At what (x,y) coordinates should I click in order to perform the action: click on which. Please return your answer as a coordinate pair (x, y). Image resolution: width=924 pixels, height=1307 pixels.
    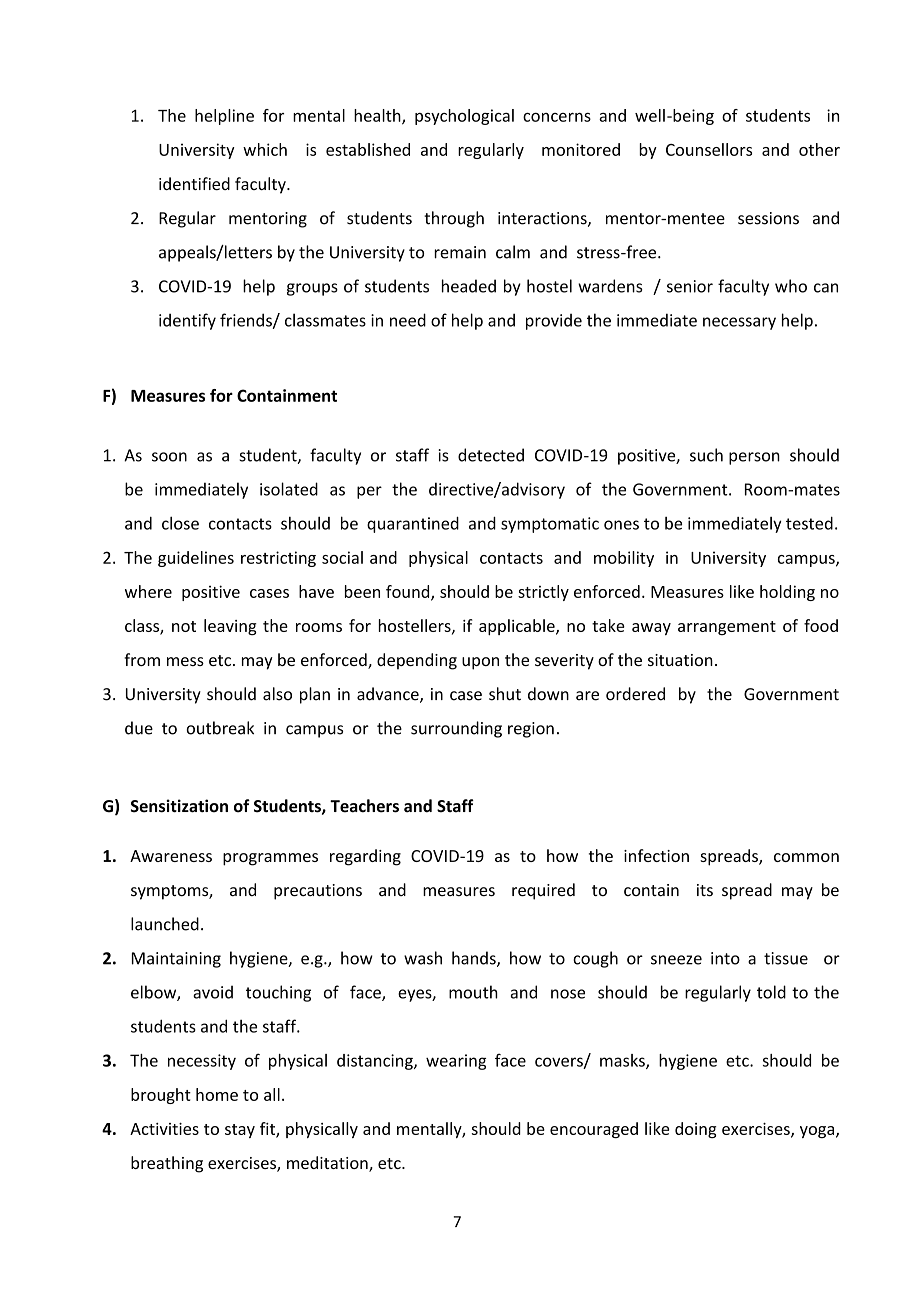
    Looking at the image, I should click on (265, 149).
